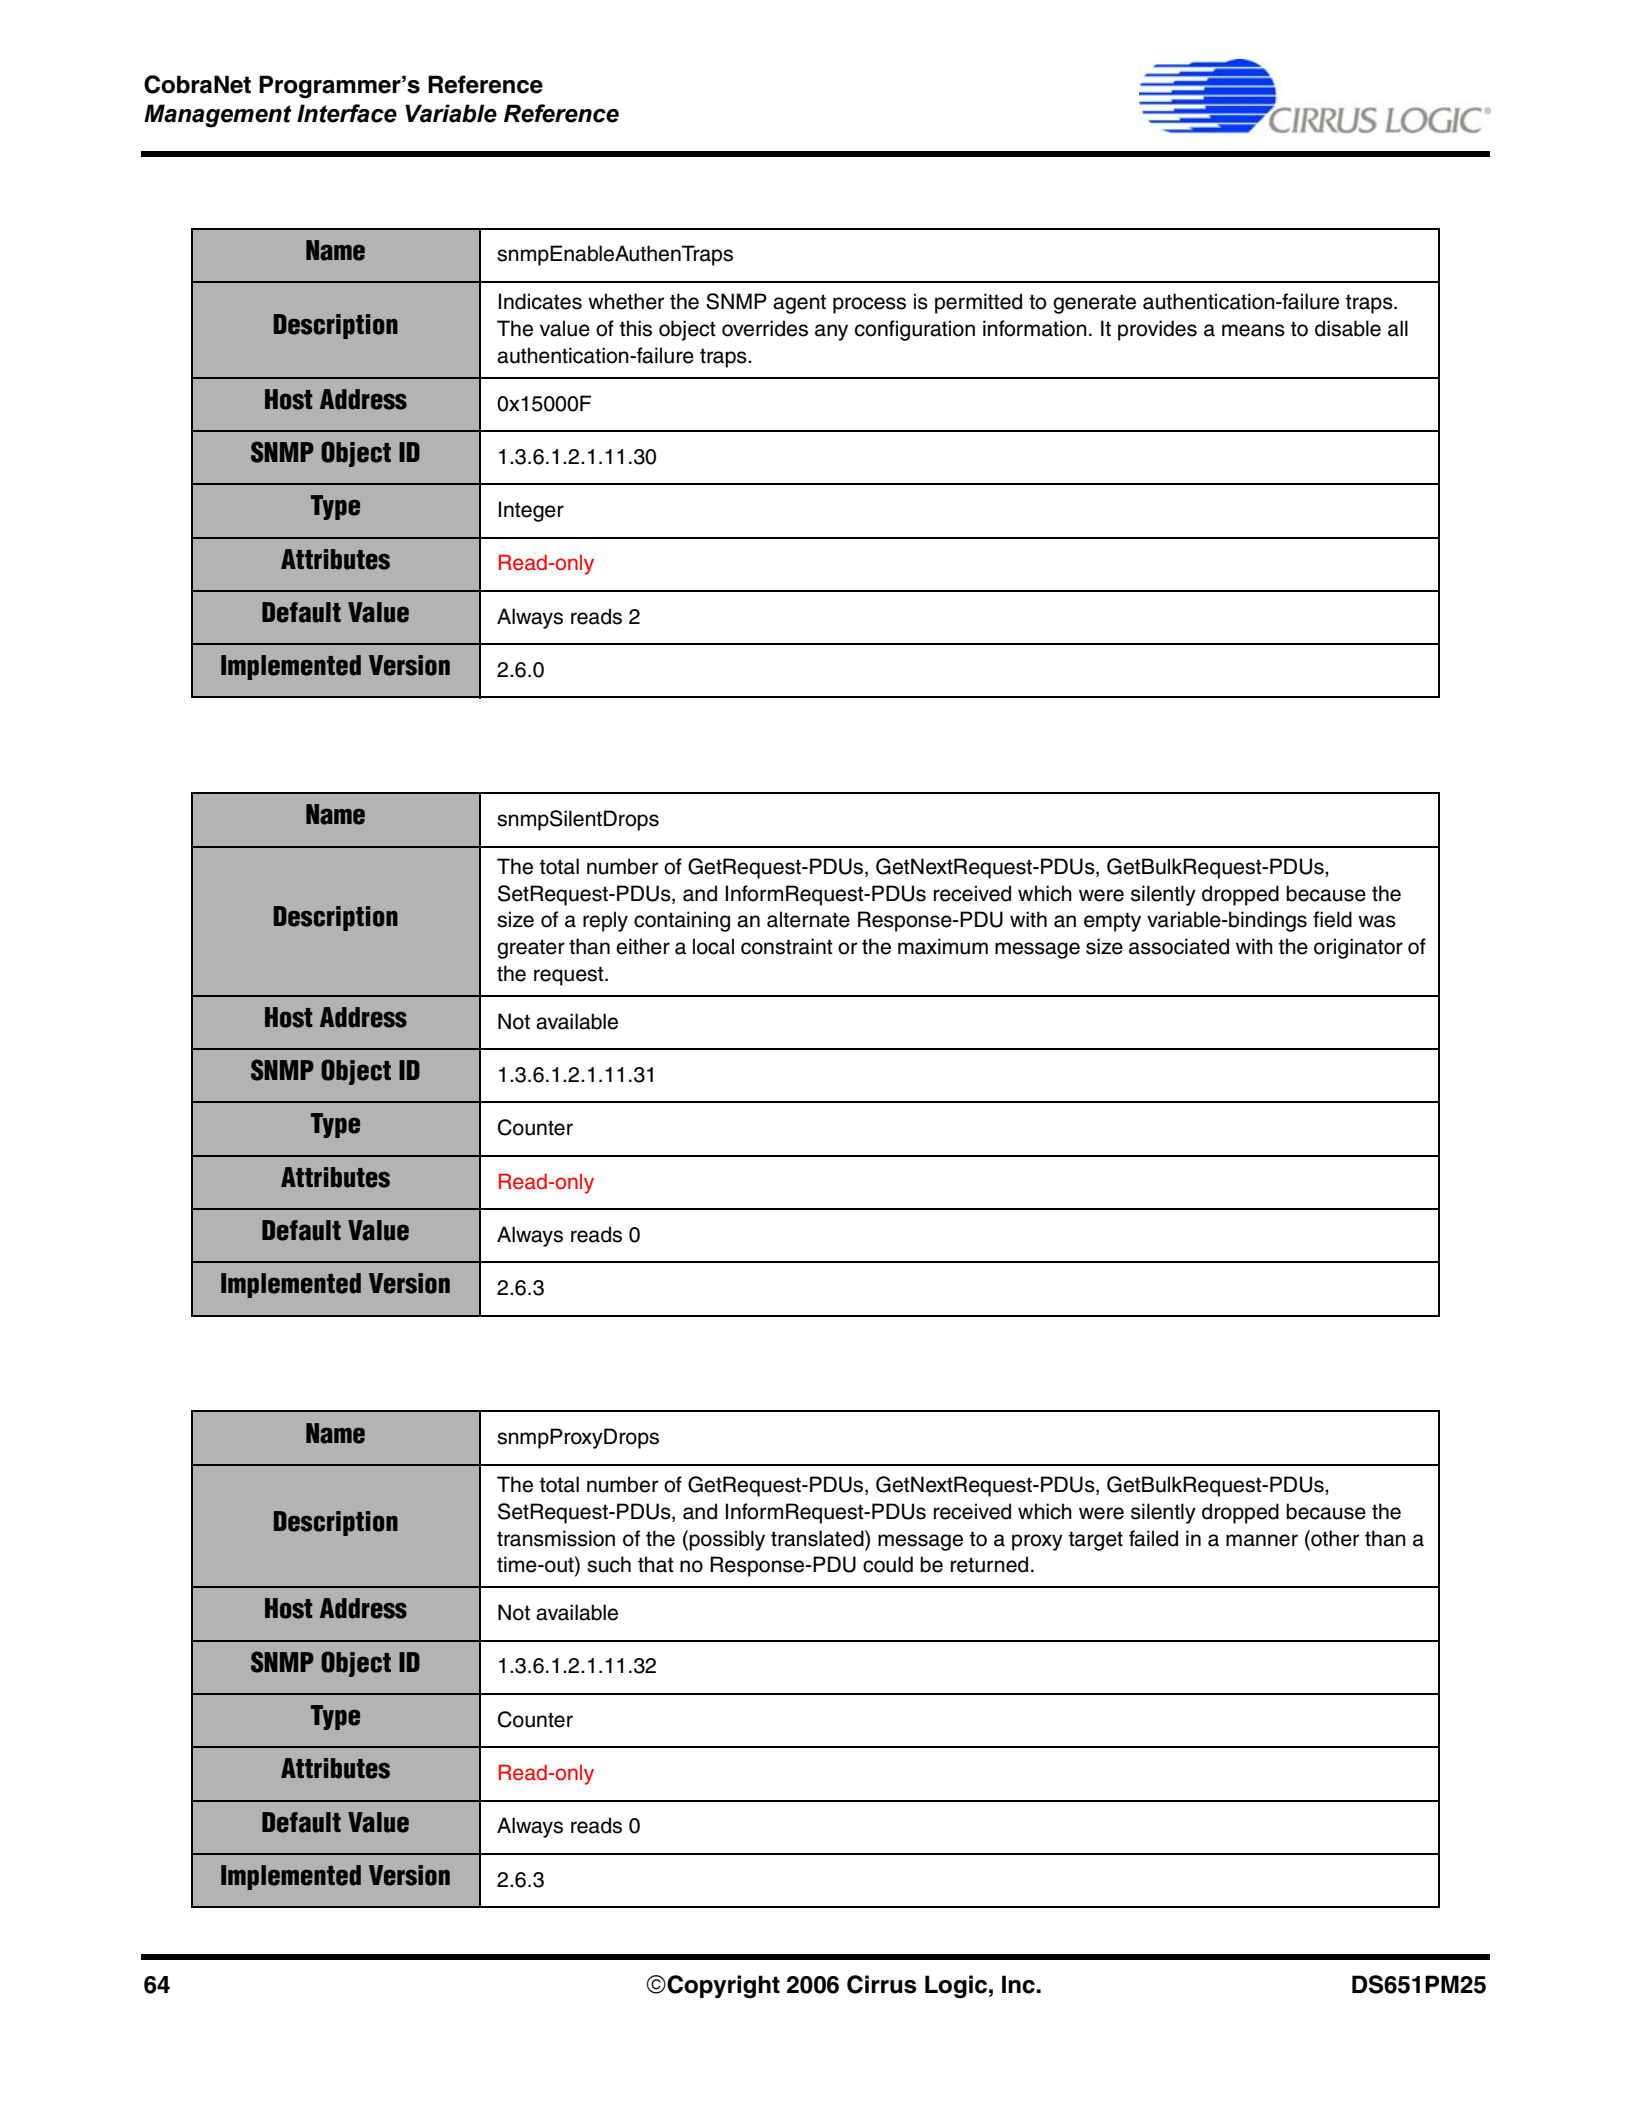 The height and width of the screenshot is (2110, 1628). What do you see at coordinates (1253, 330) in the screenshot?
I see `means` at bounding box center [1253, 330].
